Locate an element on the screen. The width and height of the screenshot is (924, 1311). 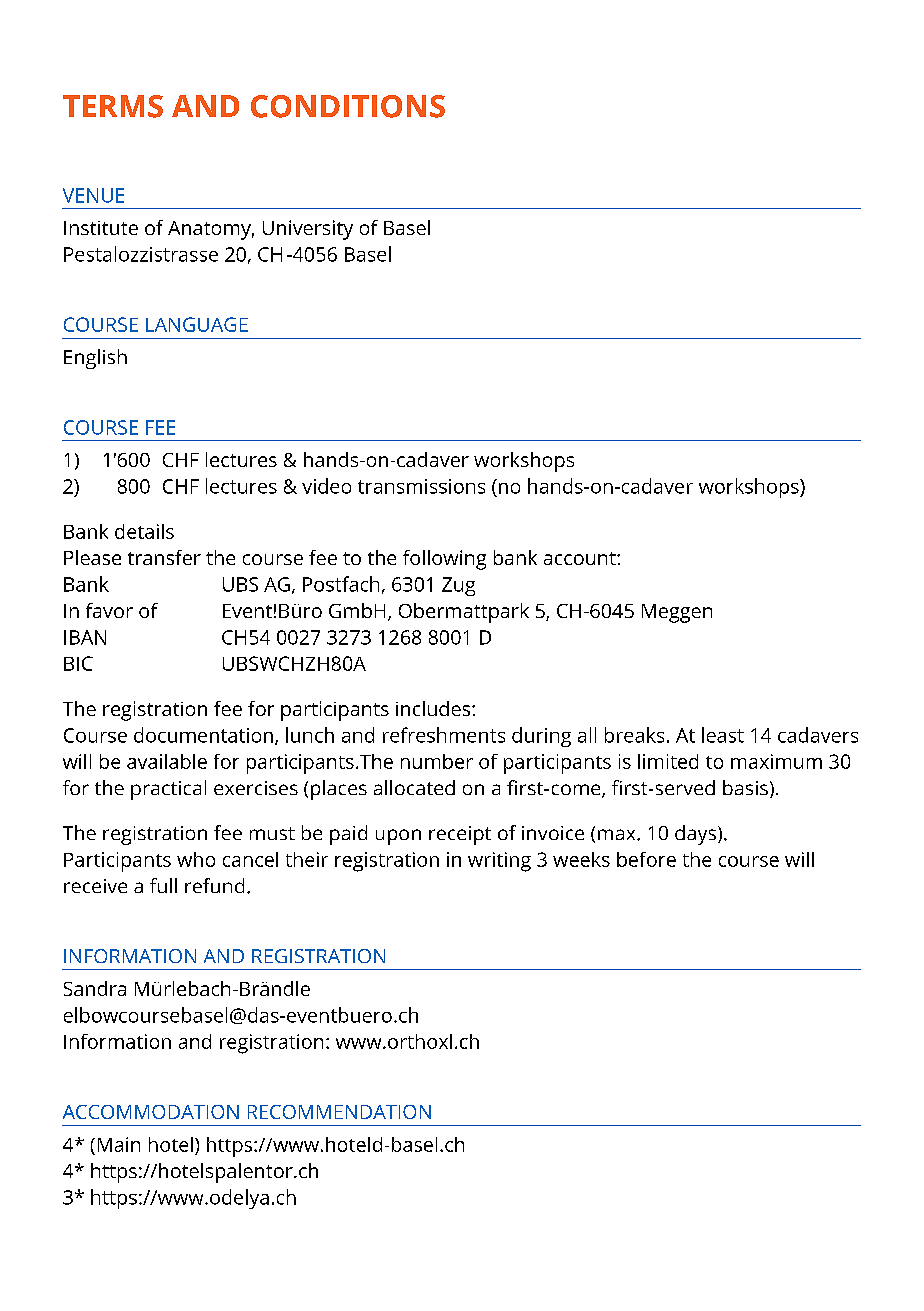
limited is located at coordinates (668, 761).
